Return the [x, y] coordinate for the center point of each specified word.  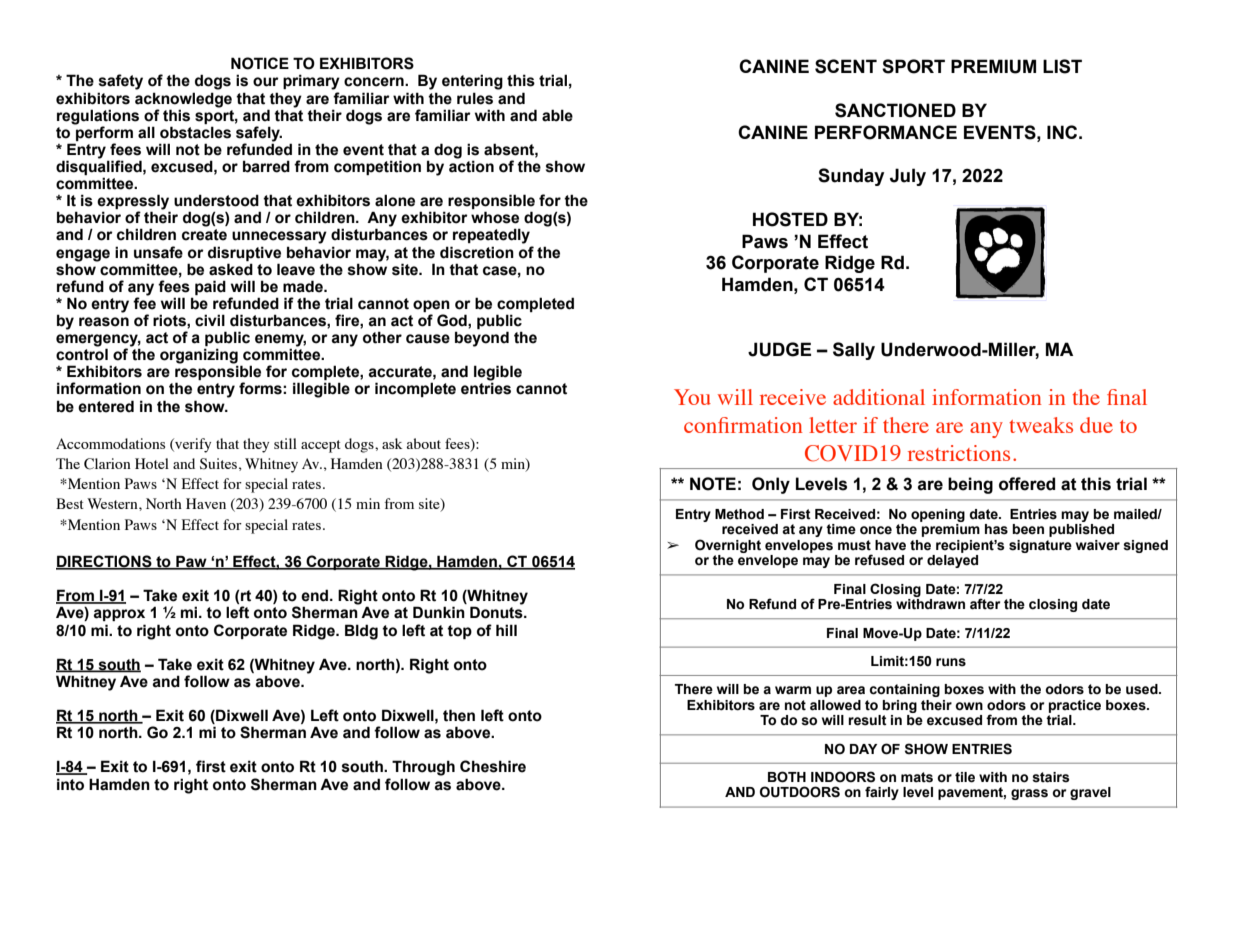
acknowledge [183, 100]
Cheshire [493, 766]
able [557, 115]
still [285, 443]
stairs [1051, 777]
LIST [1062, 66]
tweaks [1041, 425]
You [692, 397]
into [70, 784]
